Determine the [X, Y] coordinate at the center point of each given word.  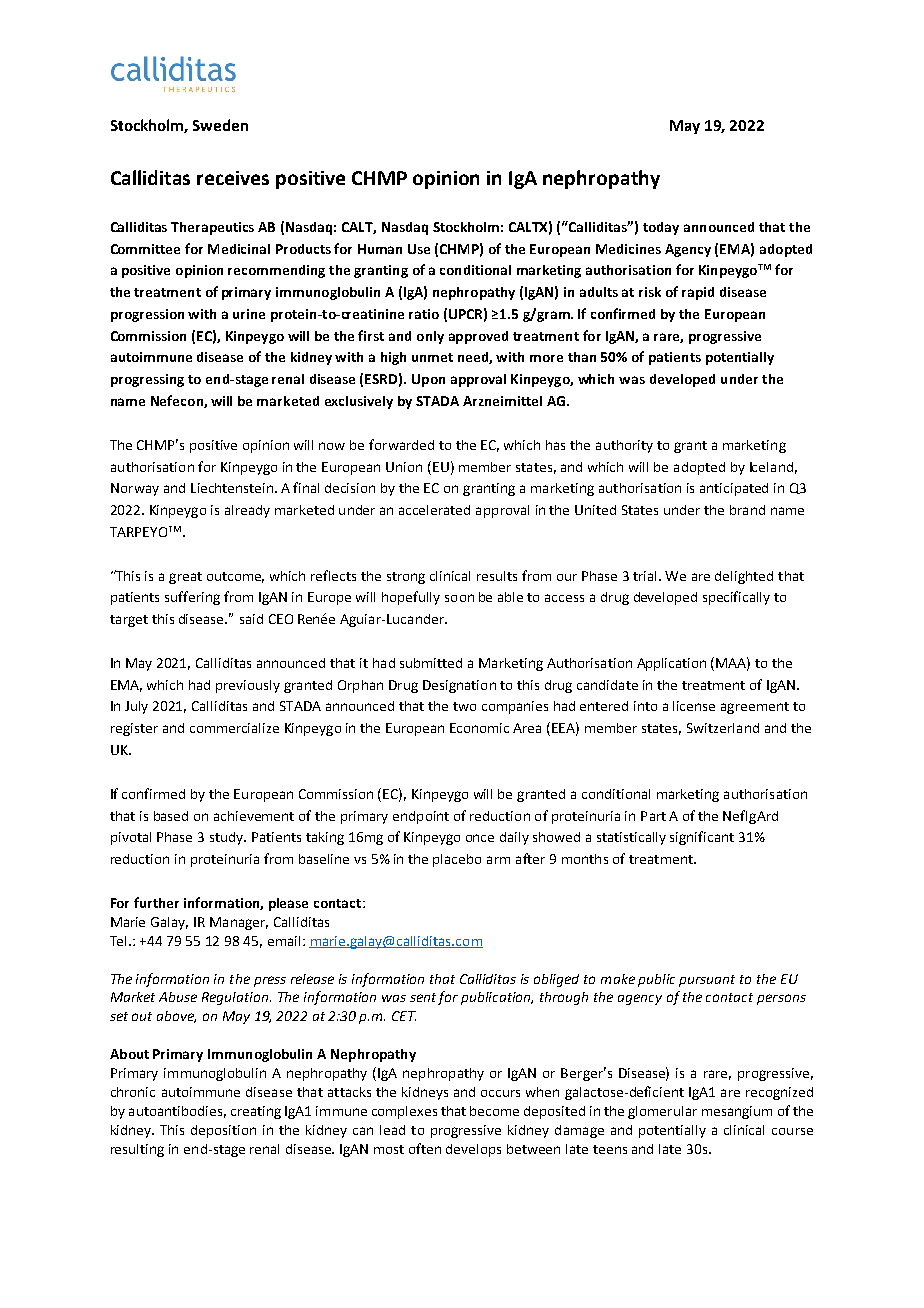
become [494, 1111]
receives [233, 178]
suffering [192, 598]
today [661, 228]
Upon [428, 380]
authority [624, 446]
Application [671, 664]
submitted [431, 663]
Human [380, 249]
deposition [223, 1131]
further [156, 902]
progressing [147, 380]
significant [702, 838]
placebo [457, 860]
